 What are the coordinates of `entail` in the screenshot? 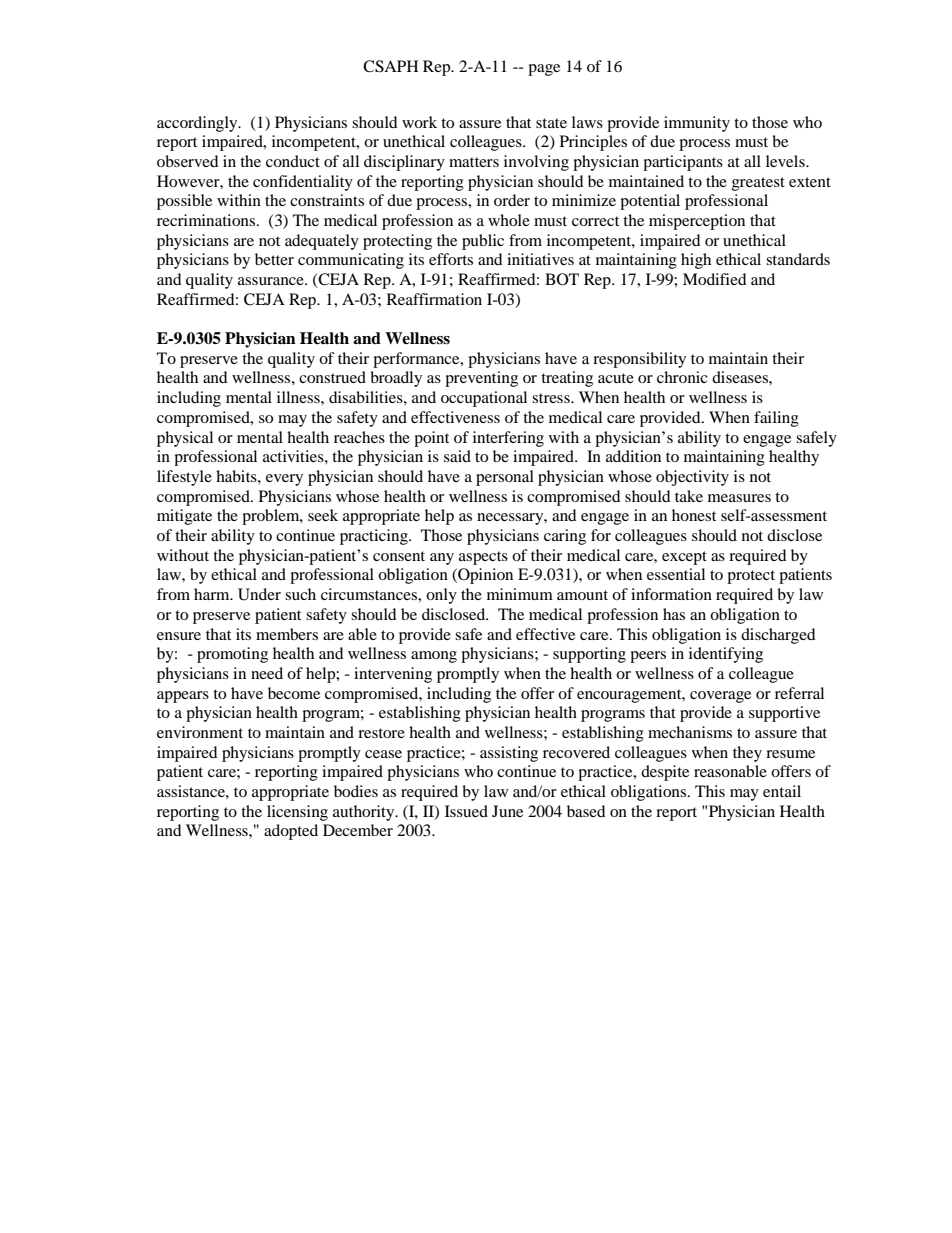 It's located at (782, 791).
